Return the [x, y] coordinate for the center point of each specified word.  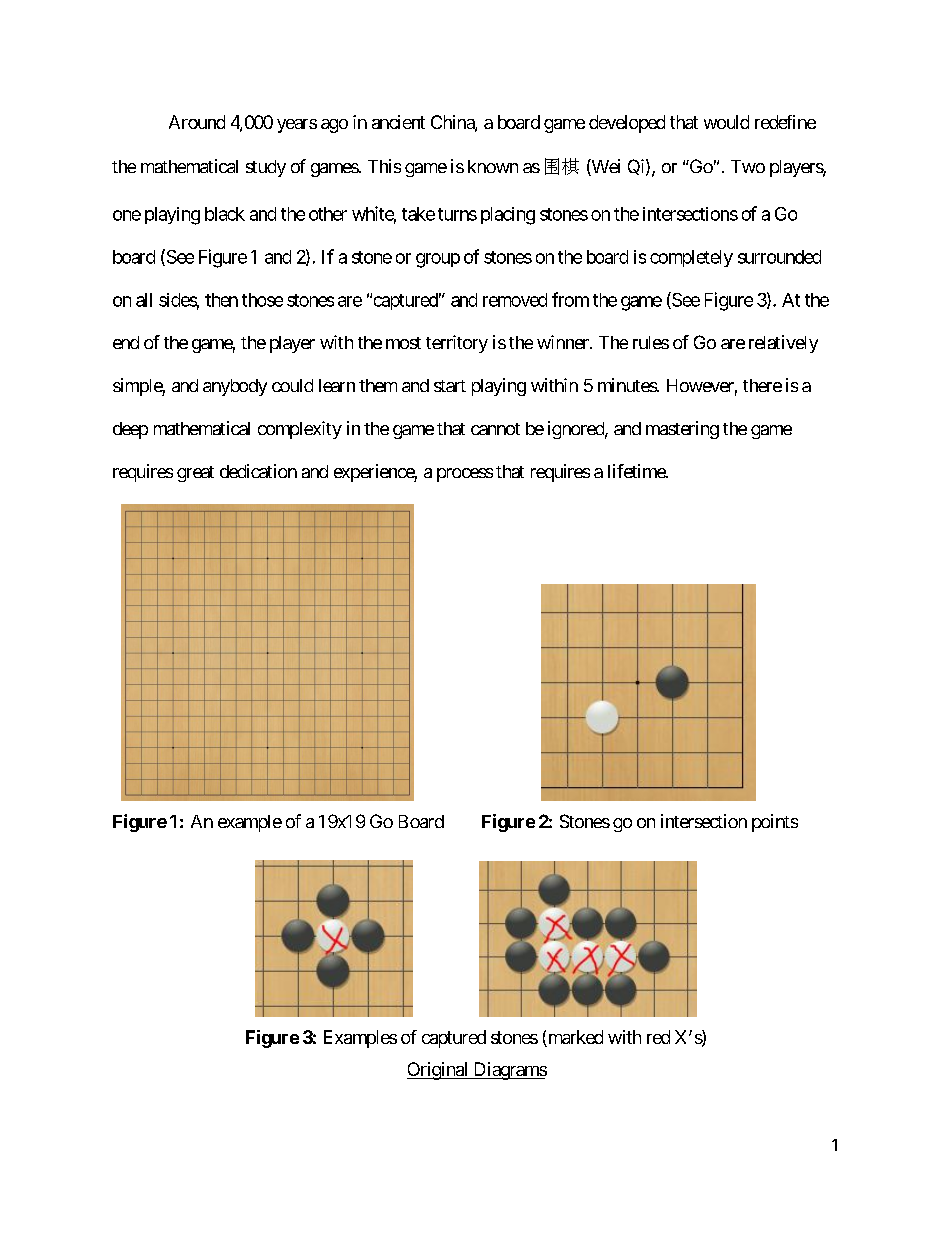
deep [130, 430]
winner [564, 342]
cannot [495, 429]
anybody [235, 387]
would [726, 122]
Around [197, 122]
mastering [682, 430]
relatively [783, 344]
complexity [300, 430]
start [450, 386]
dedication [258, 471]
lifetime [637, 471]
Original [439, 1071]
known [493, 166]
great [195, 474]
